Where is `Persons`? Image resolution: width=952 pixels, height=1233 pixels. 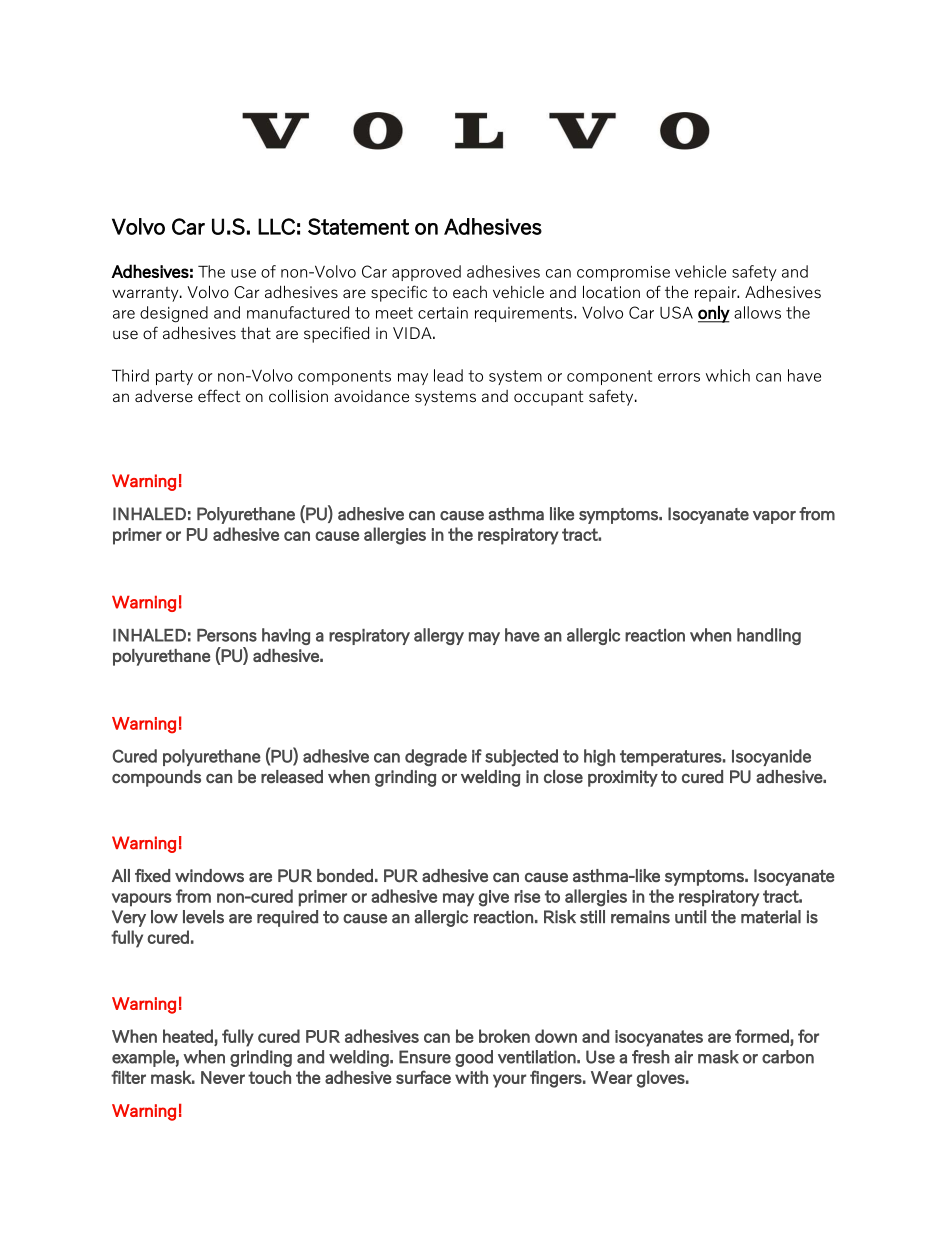
Persons is located at coordinates (227, 635).
